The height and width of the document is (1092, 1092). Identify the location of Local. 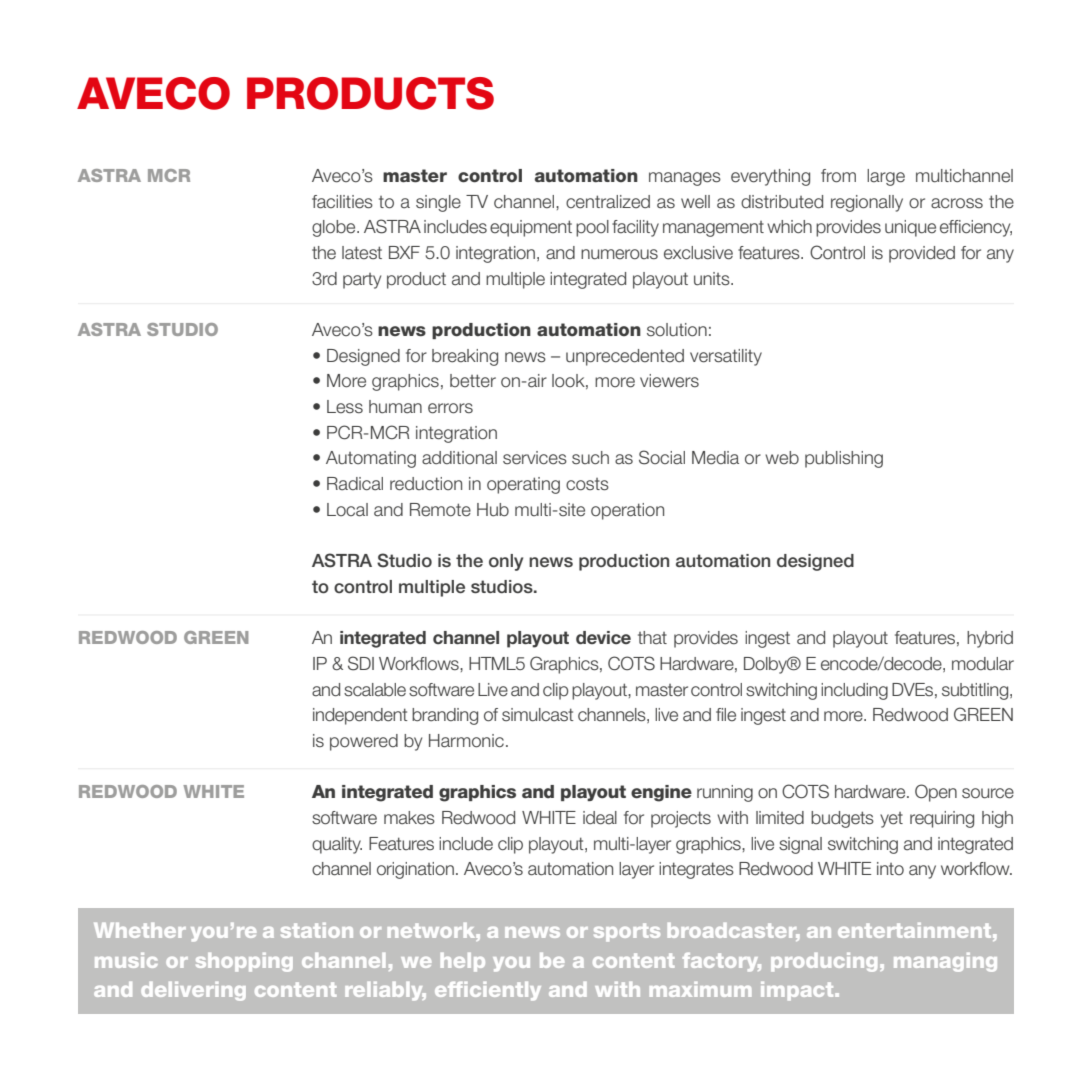
(347, 510).
